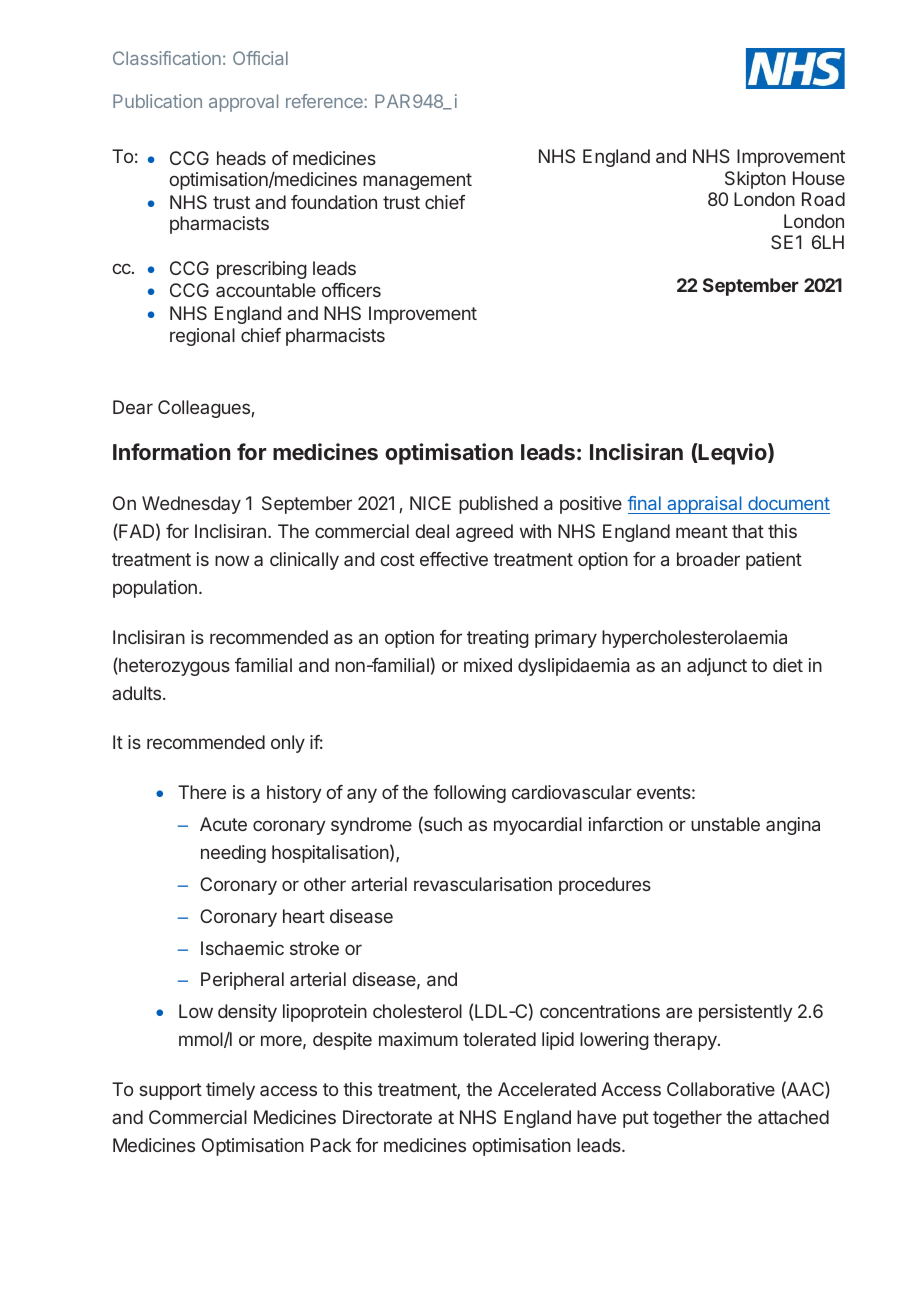  Describe the element at coordinates (202, 337) in the document. I see `regional` at that location.
